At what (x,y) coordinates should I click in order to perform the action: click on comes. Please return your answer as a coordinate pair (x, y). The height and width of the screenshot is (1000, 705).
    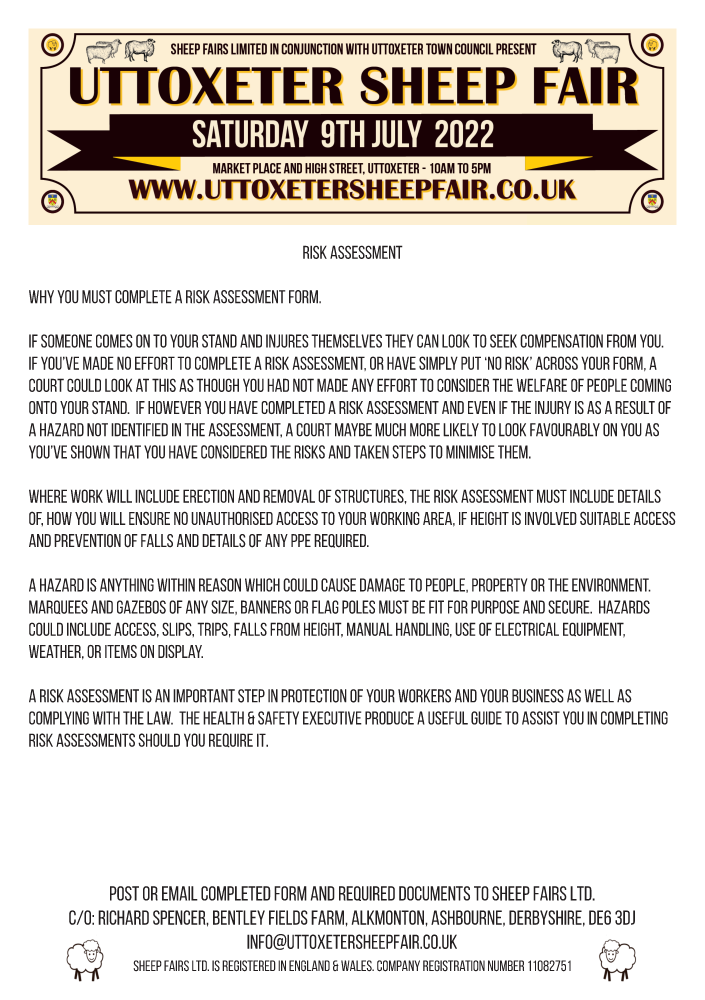
    Looking at the image, I should click on (114, 341).
